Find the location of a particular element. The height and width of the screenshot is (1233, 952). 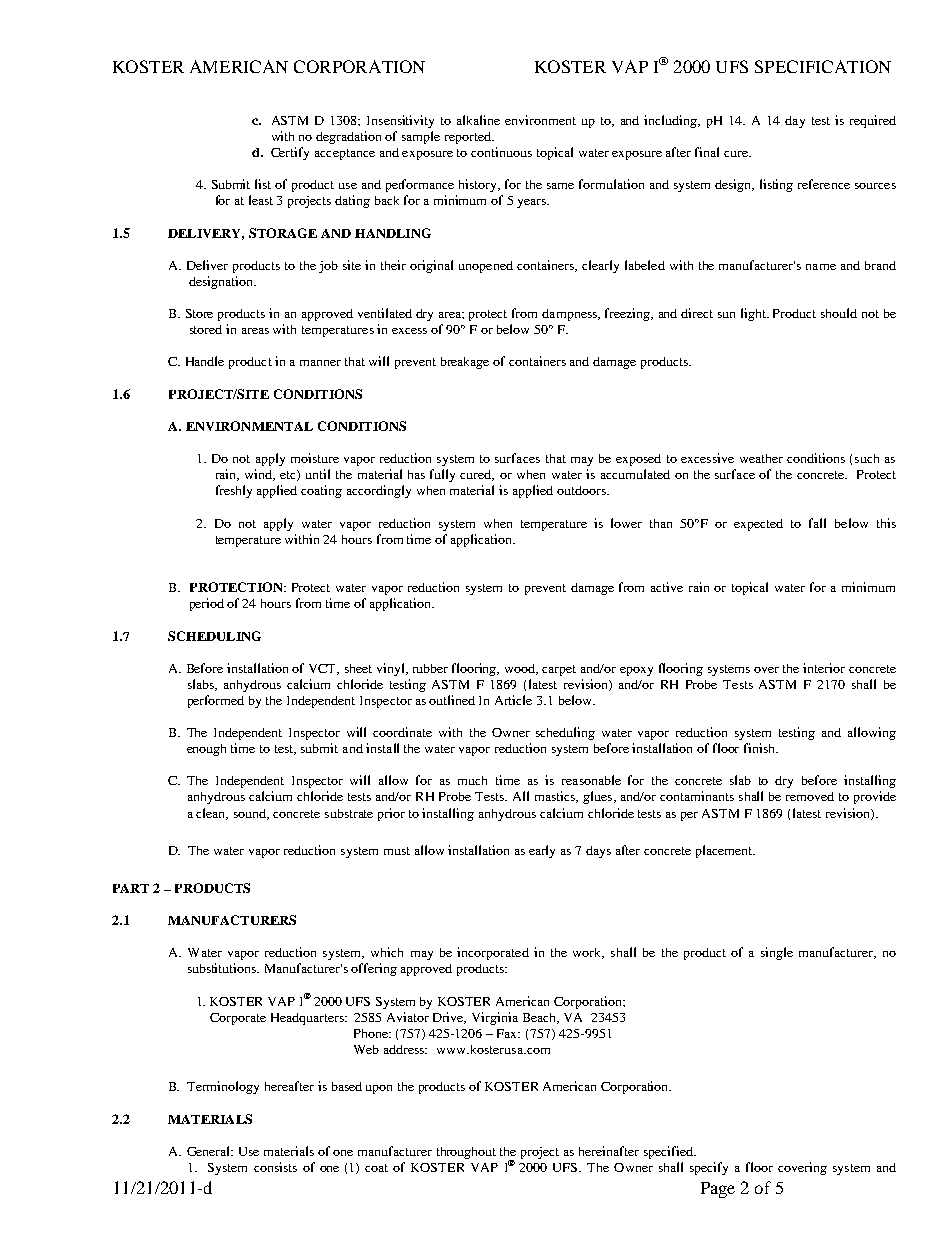

Certify is located at coordinates (290, 153).
